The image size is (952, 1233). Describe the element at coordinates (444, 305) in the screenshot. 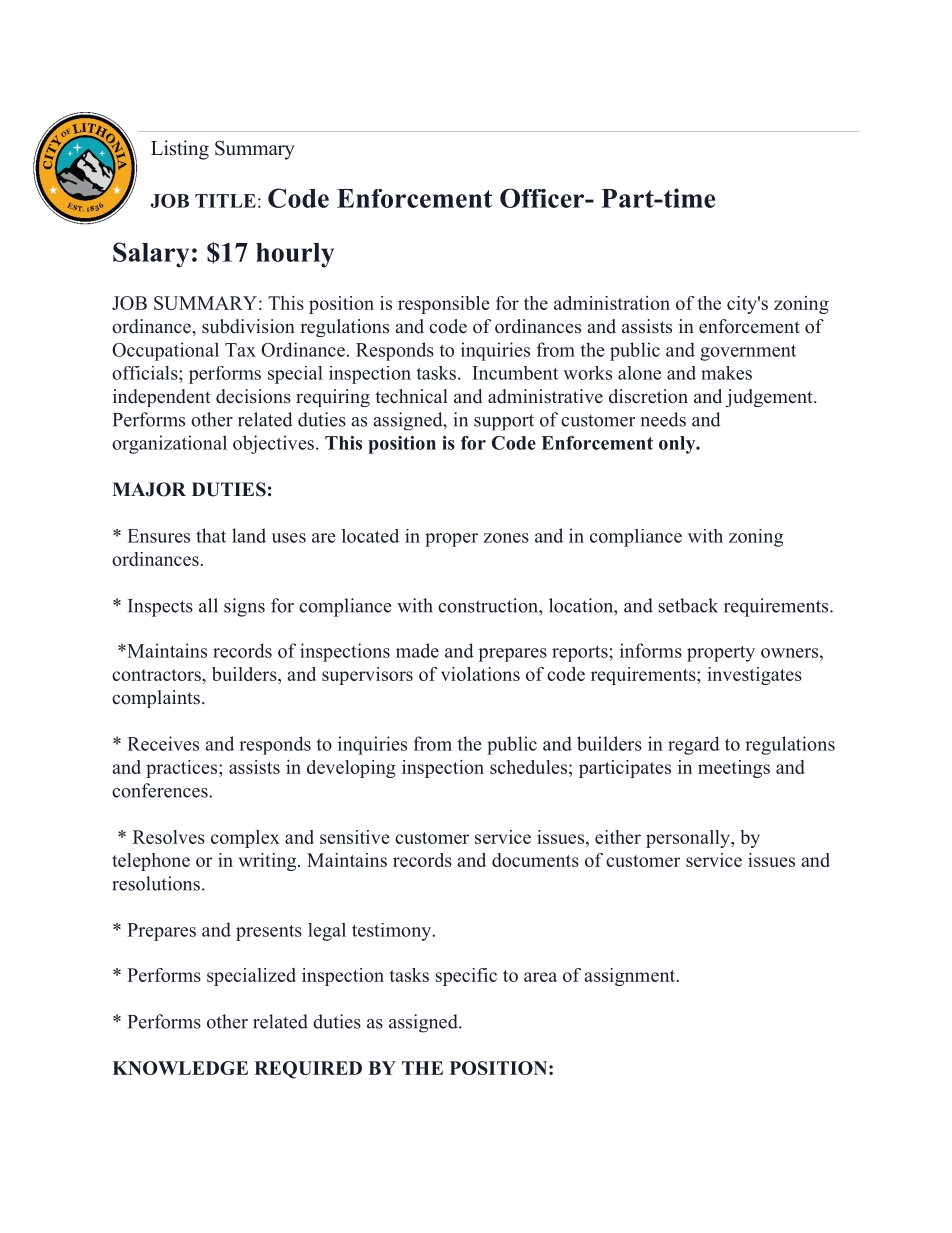

I see `responsible` at that location.
